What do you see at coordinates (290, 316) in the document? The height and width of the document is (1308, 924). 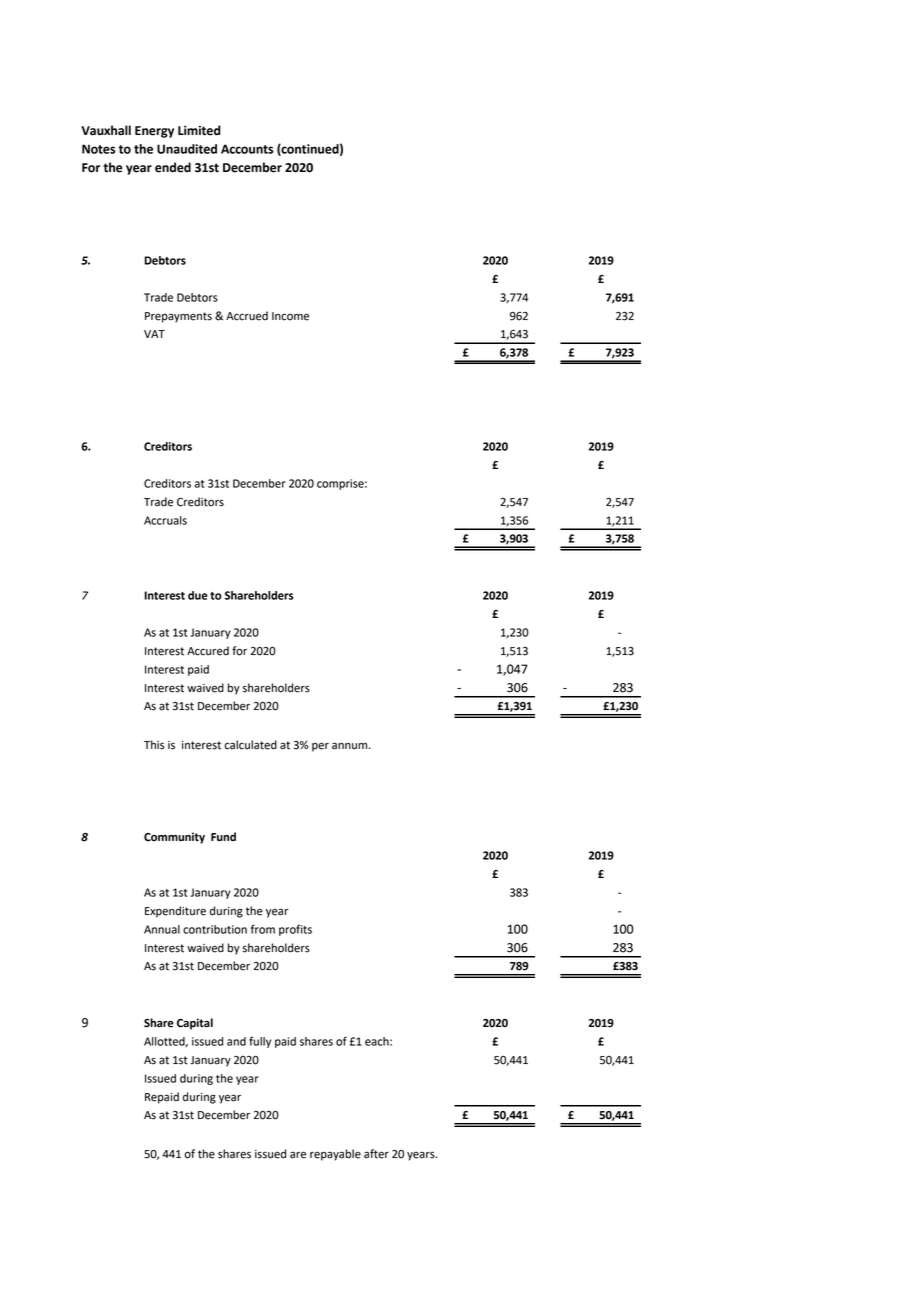 I see `Income` at bounding box center [290, 316].
